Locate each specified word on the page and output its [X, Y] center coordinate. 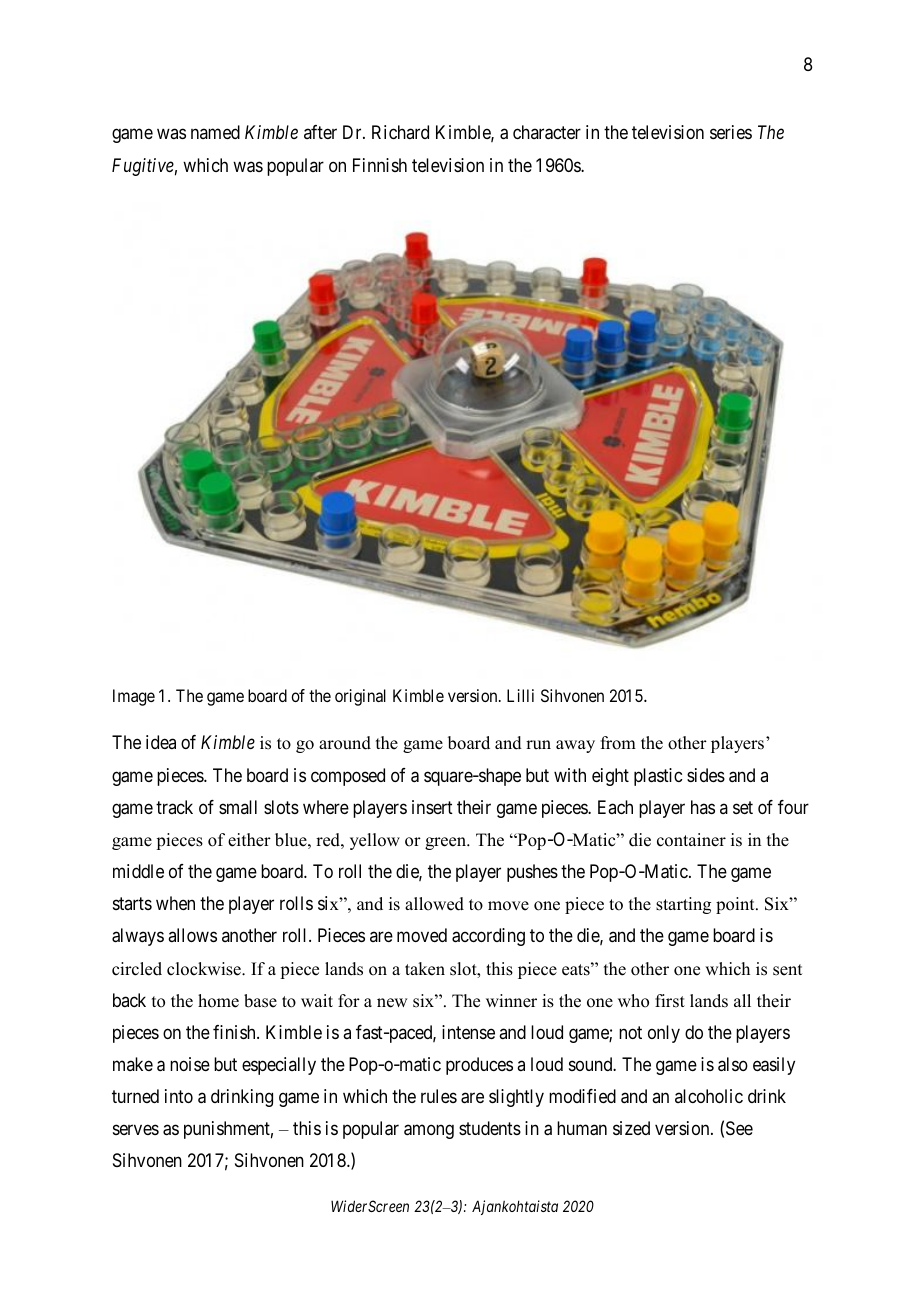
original [360, 697]
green [447, 843]
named [215, 132]
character [547, 132]
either [249, 840]
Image [134, 697]
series [731, 132]
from [618, 743]
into [179, 1096]
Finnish [380, 165]
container [691, 840]
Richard [400, 132]
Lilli [520, 695]
